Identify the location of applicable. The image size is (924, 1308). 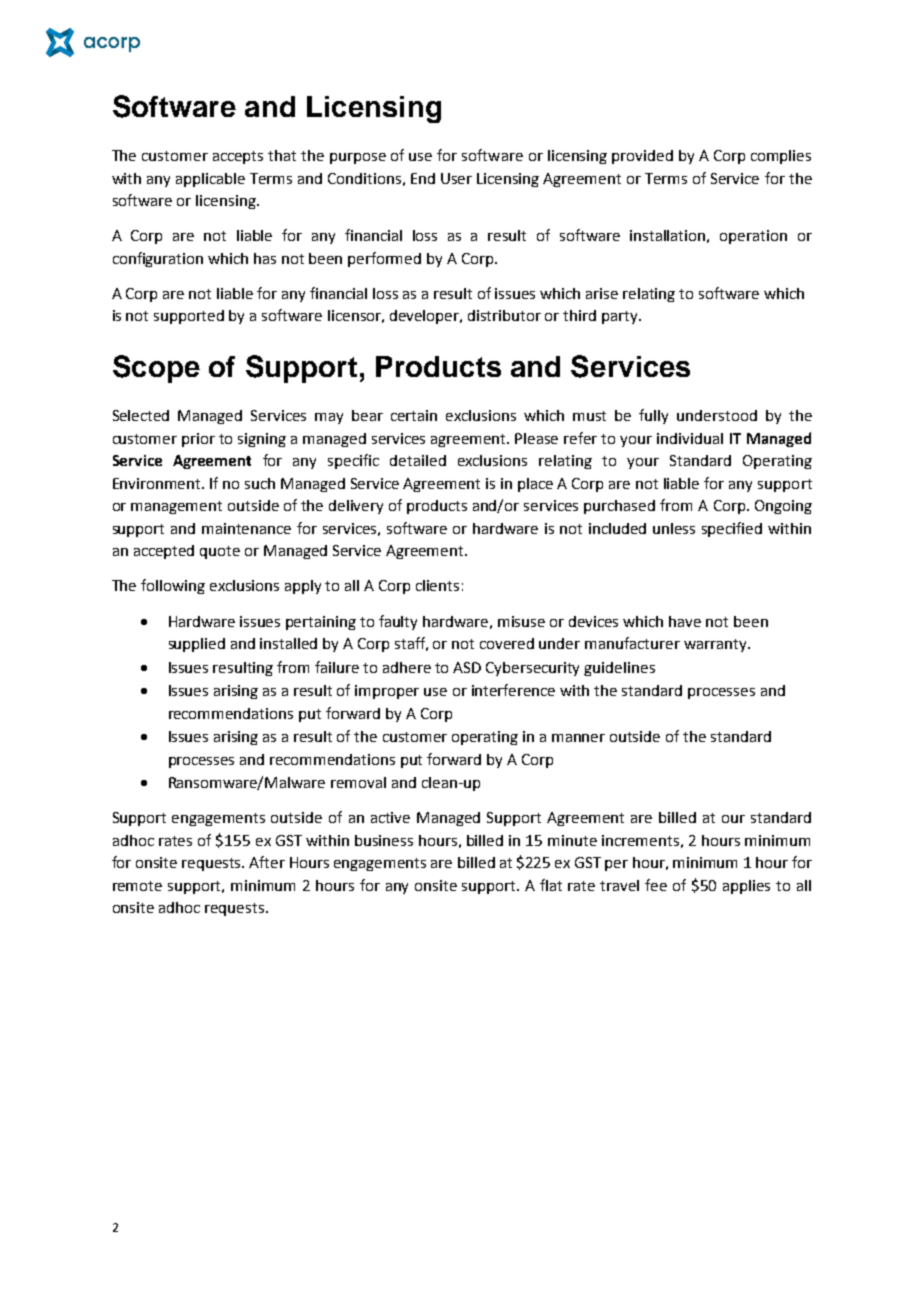
(210, 180).
